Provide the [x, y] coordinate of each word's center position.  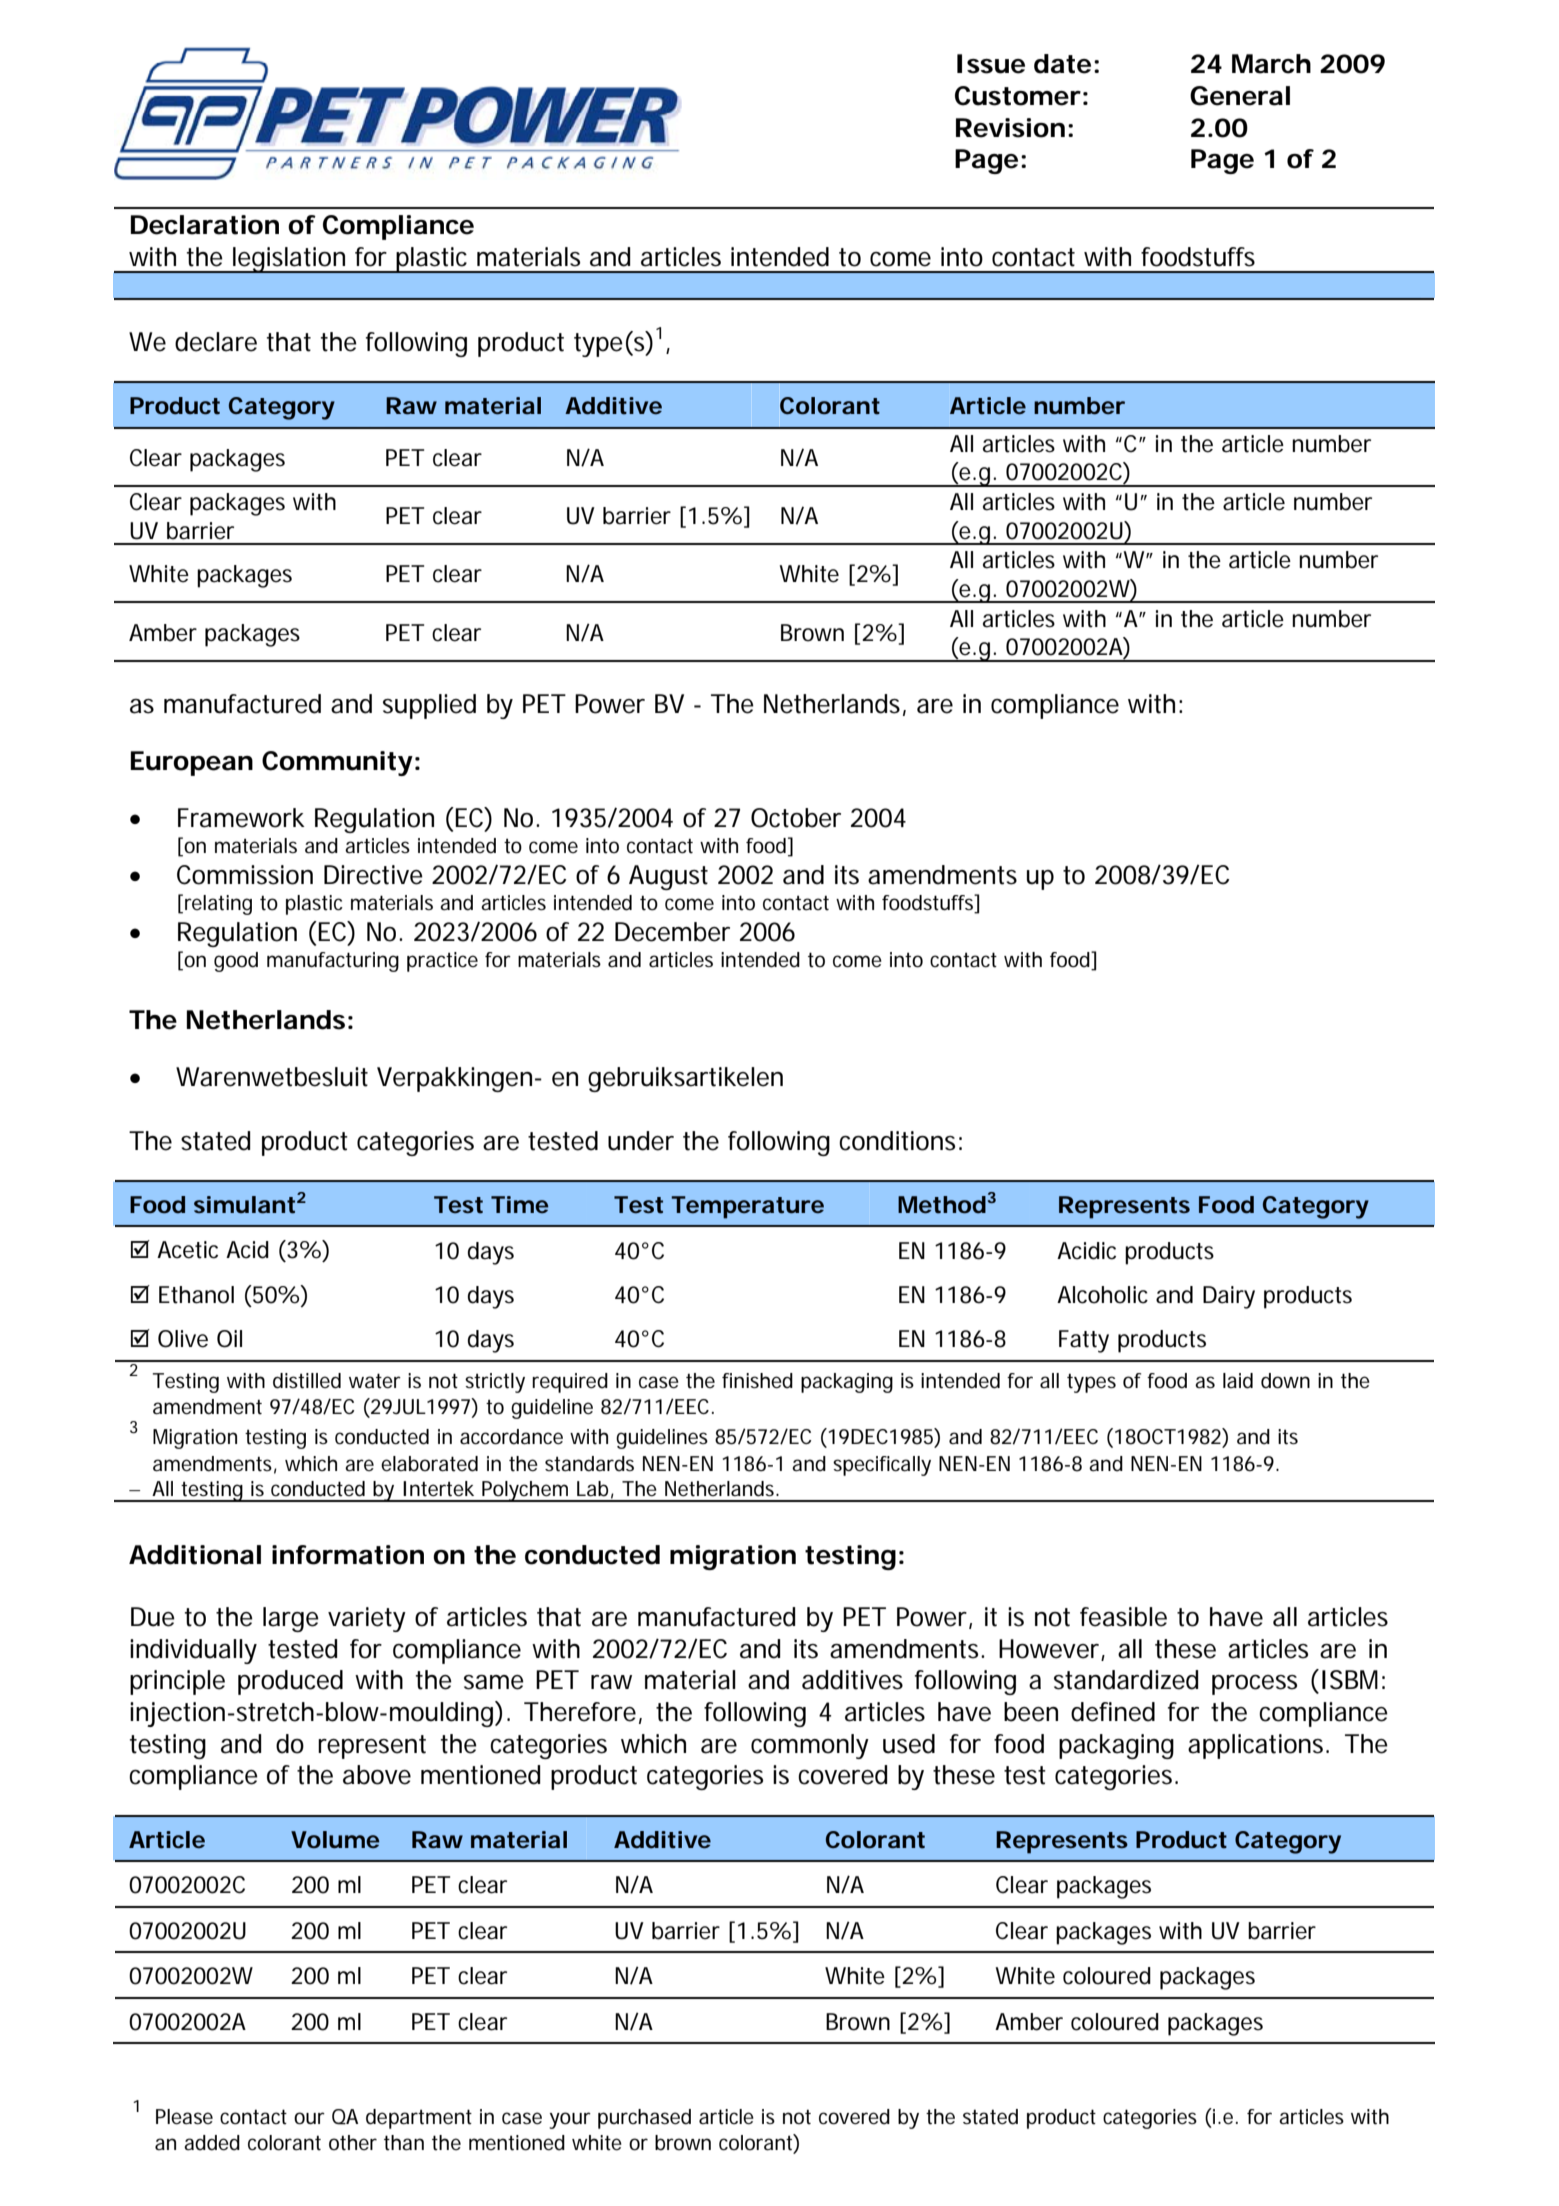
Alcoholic [1102, 1295]
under [641, 1141]
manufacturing [333, 962]
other [353, 2143]
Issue [991, 64]
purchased [644, 2119]
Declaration [205, 225]
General [1240, 96]
